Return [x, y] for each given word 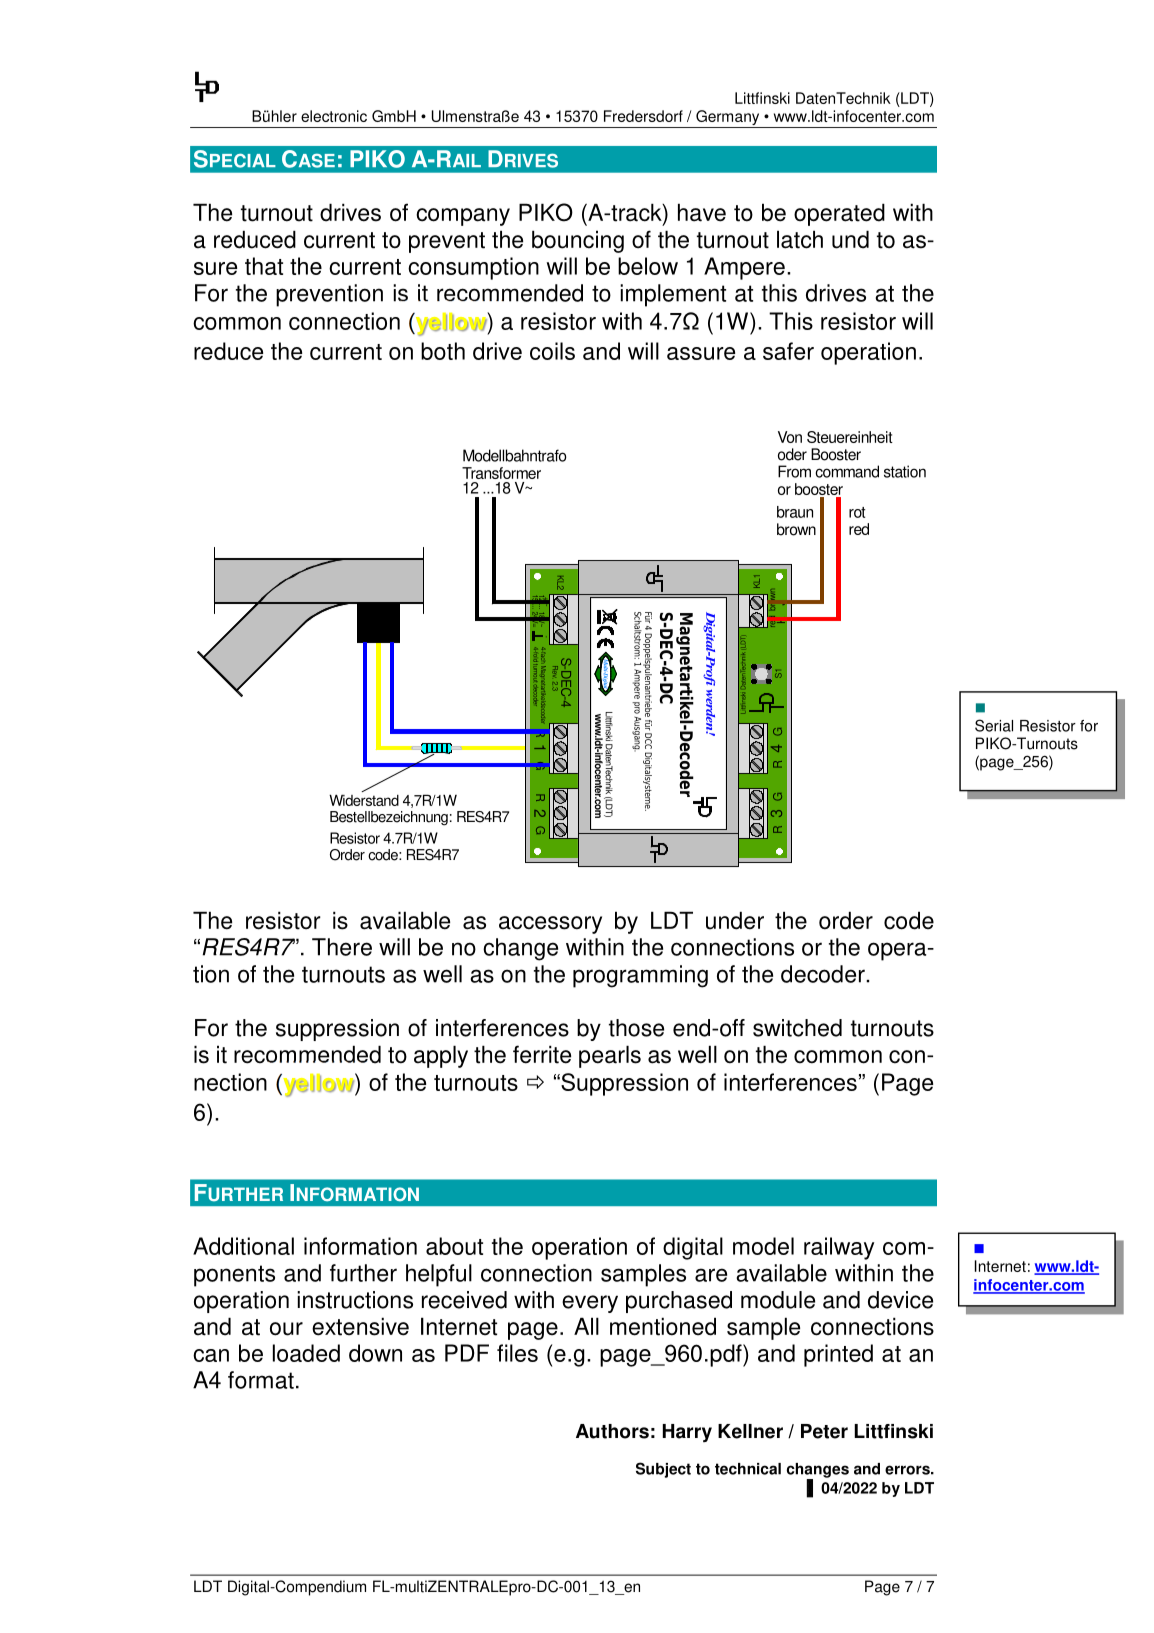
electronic [334, 116]
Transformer [501, 473]
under [735, 920]
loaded [306, 1353]
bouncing [578, 241]
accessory [550, 925]
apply [441, 1056]
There [342, 947]
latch [800, 239]
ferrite [542, 1054]
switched [797, 1028]
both [443, 351]
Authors [612, 1431]
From [794, 471]
